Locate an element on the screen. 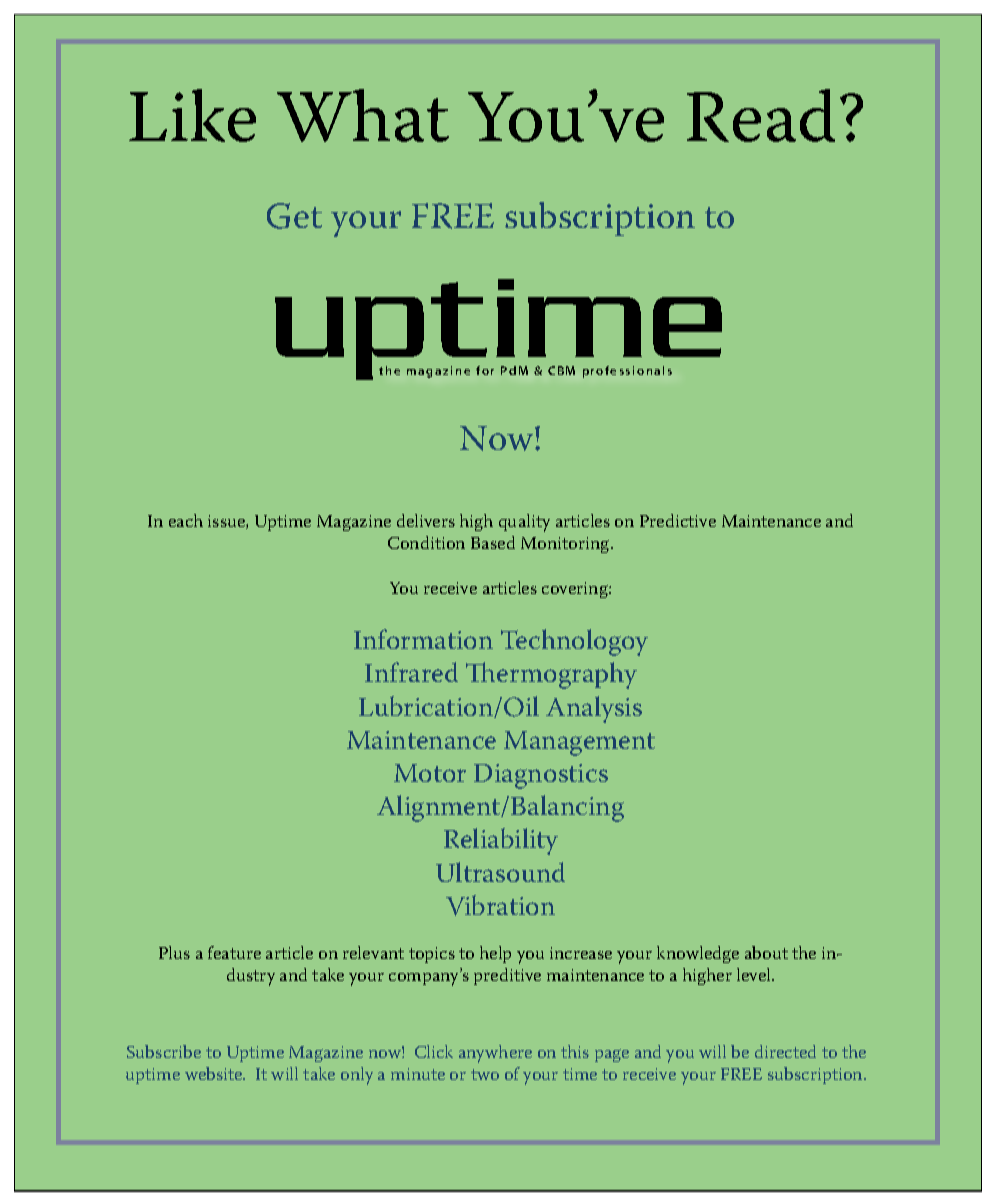 This screenshot has height=1204, width=996. anywhere is located at coordinates (495, 1054).
